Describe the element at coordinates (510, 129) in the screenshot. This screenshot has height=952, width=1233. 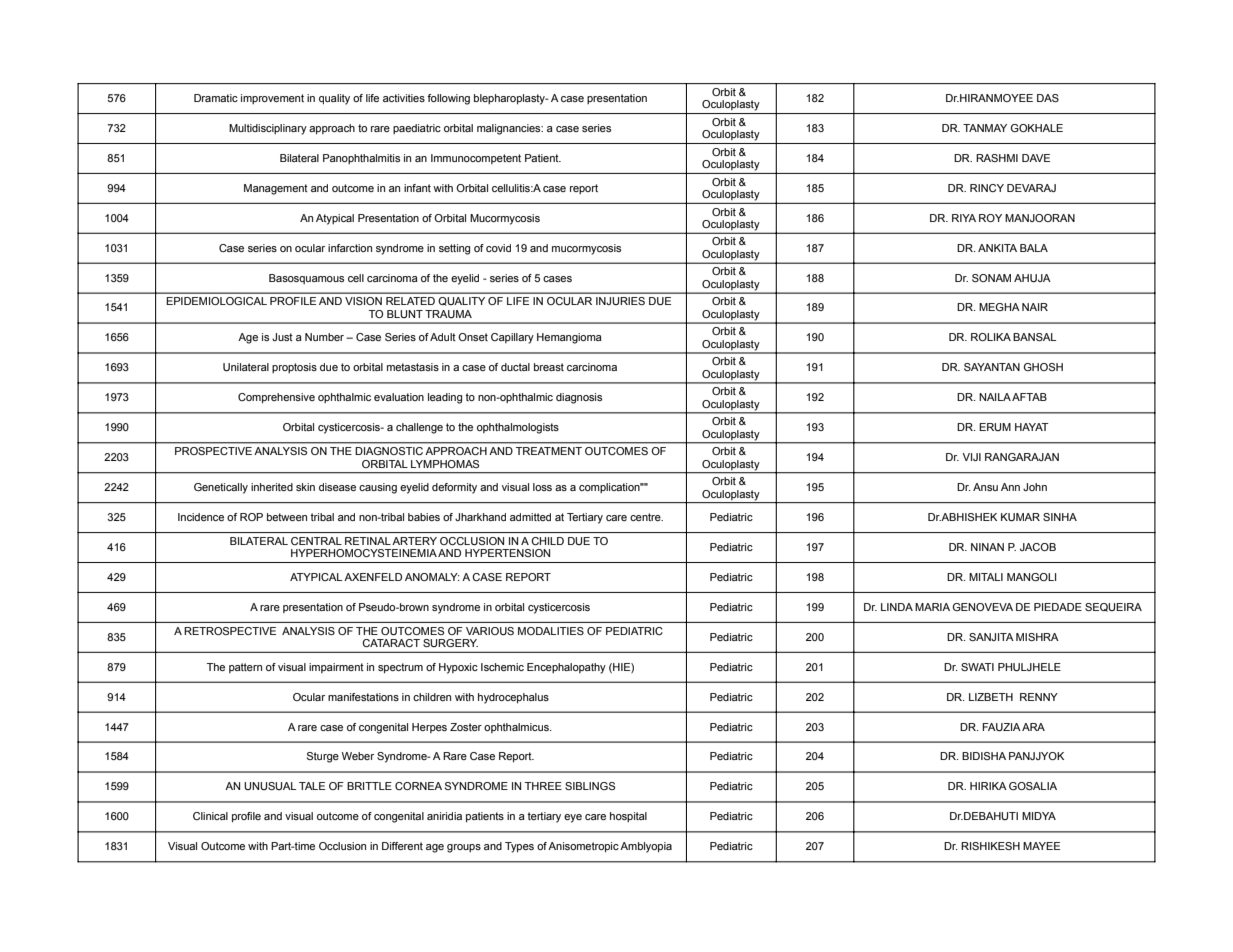
I see `malignancies` at that location.
